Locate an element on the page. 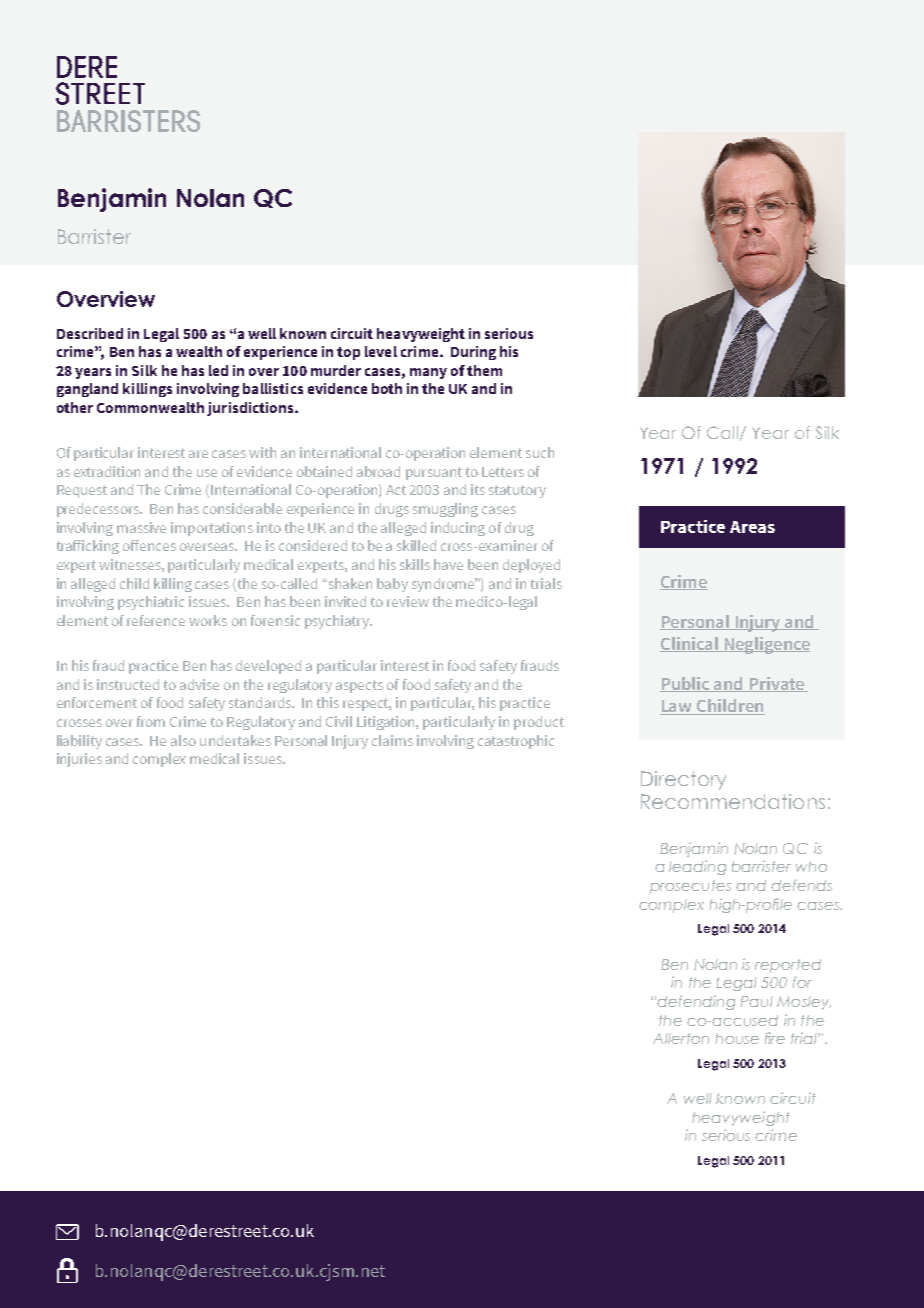 This page has width=924, height=1308. injuries is located at coordinates (79, 760).
